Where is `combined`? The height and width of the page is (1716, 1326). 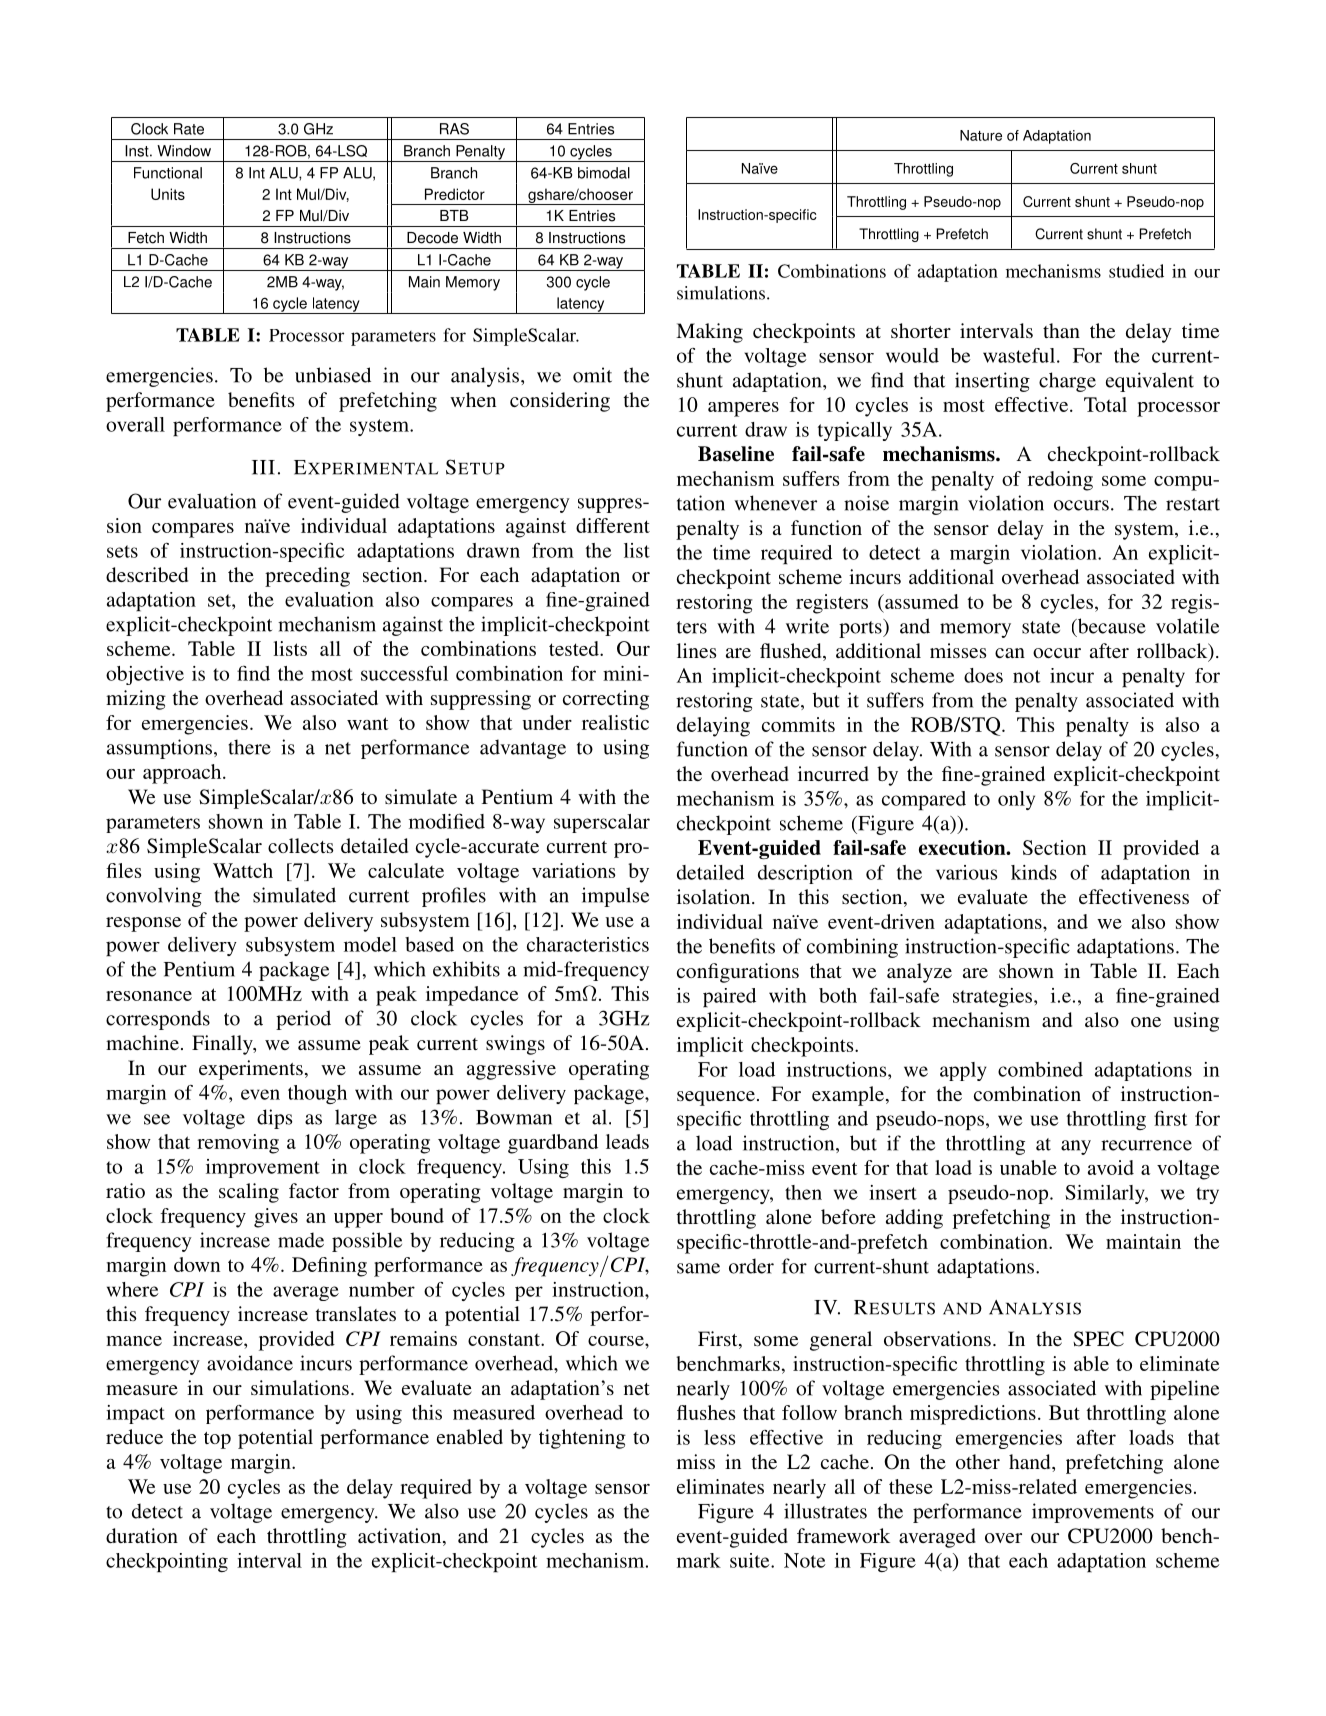 combined is located at coordinates (1040, 1069).
